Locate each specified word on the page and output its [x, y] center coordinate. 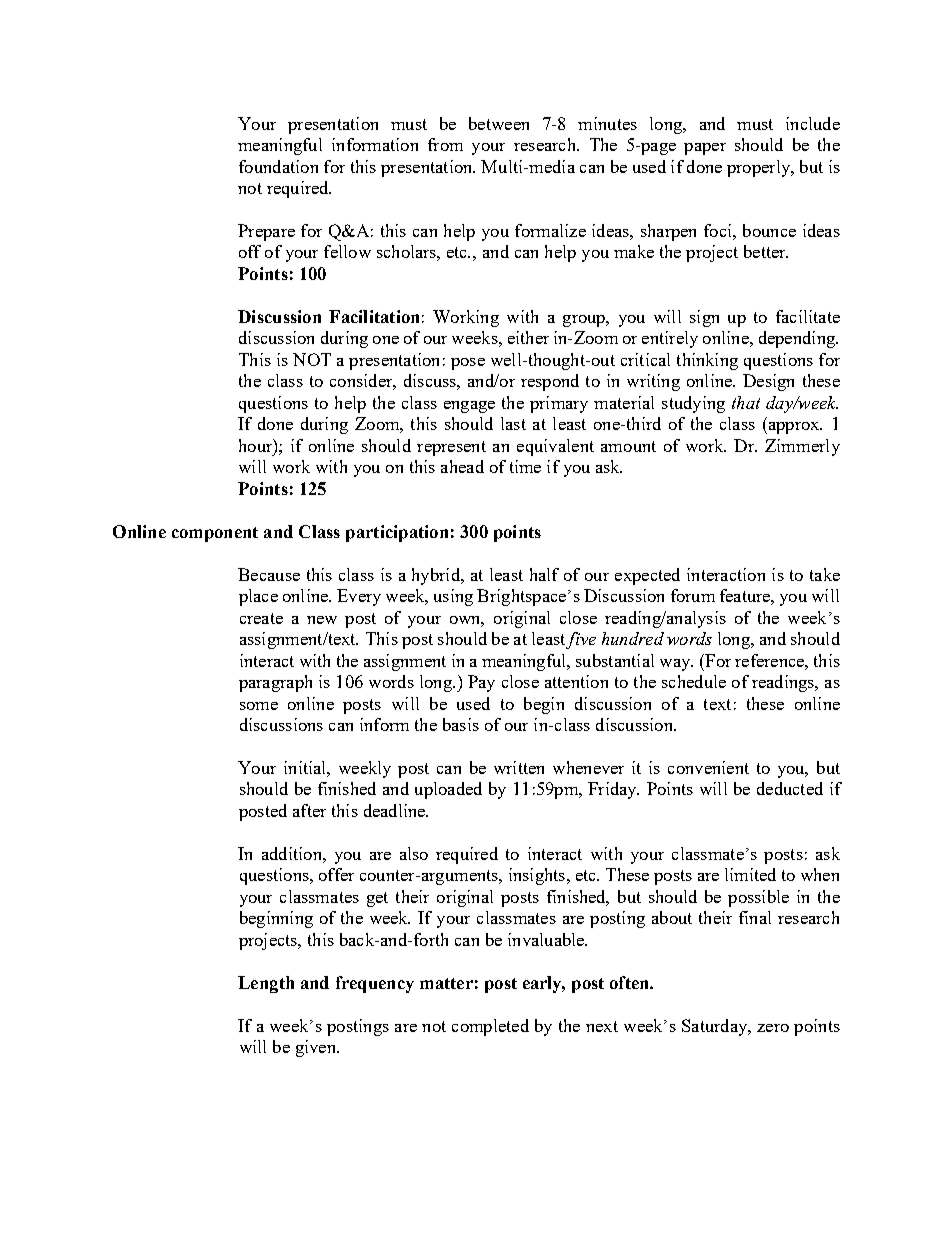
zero [773, 1028]
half [544, 574]
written [519, 767]
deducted [790, 788]
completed [490, 1027]
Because [269, 574]
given [317, 1048]
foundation [278, 166]
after [309, 810]
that [746, 402]
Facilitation [374, 316]
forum [693, 595]
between [499, 123]
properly [760, 168]
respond [550, 382]
